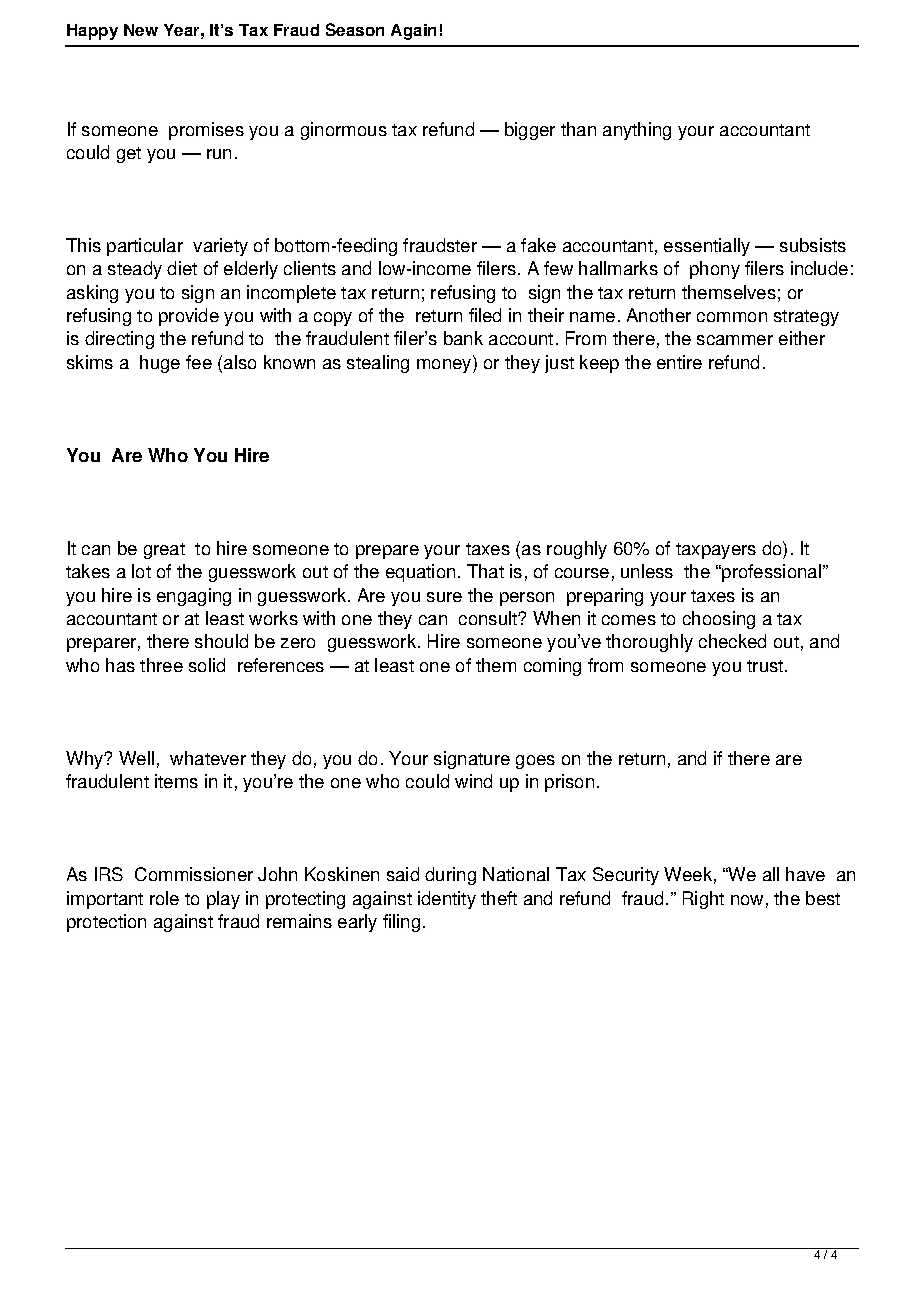  Describe the element at coordinates (141, 30) in the page. I see `New` at that location.
